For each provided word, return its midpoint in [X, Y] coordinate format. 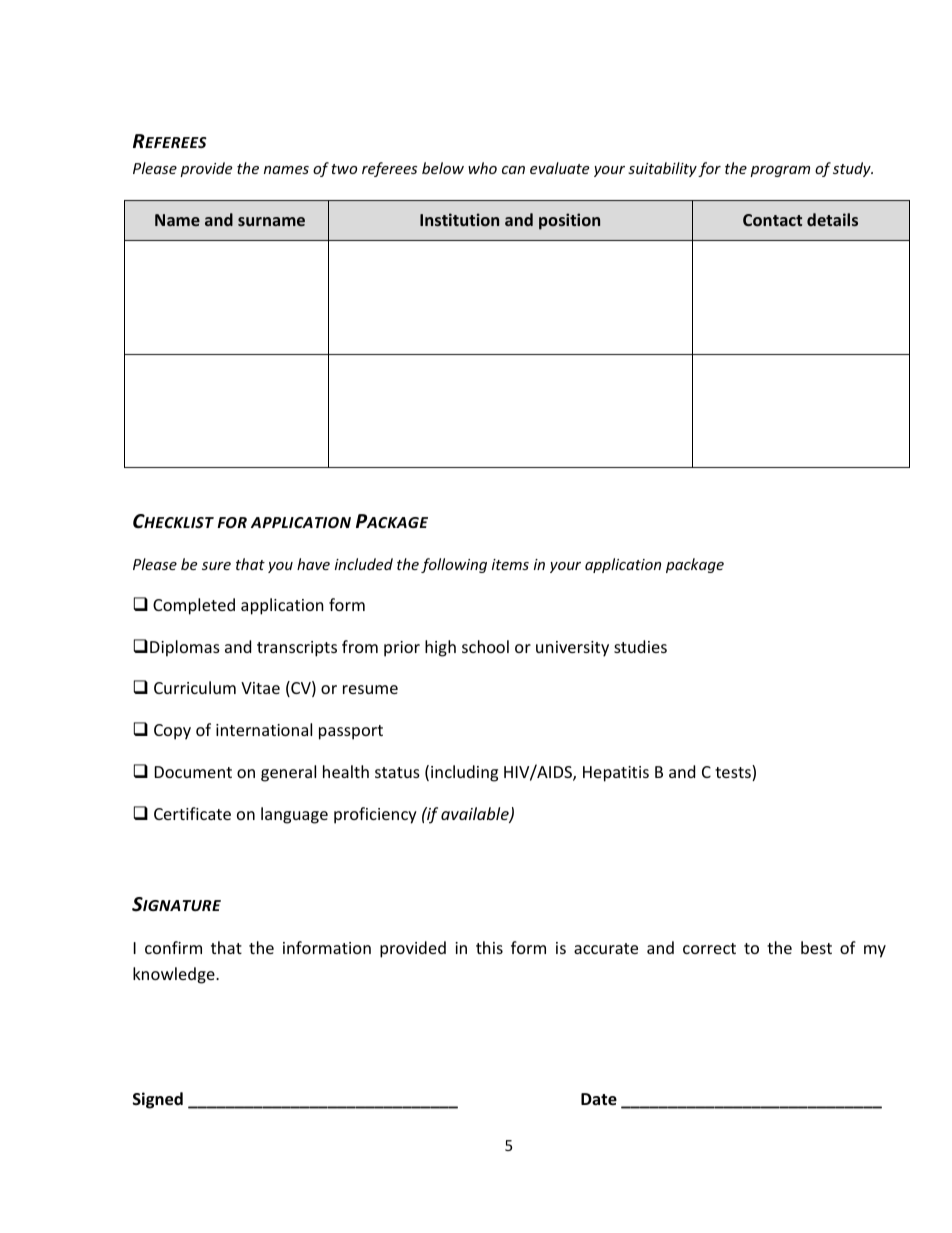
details [832, 219]
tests [734, 773]
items [510, 564]
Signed [158, 1100]
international [264, 729]
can [513, 170]
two [344, 169]
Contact [772, 220]
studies [640, 646]
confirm [173, 947]
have [313, 564]
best [816, 947]
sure [216, 566]
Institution [459, 219]
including [464, 773]
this [489, 947]
